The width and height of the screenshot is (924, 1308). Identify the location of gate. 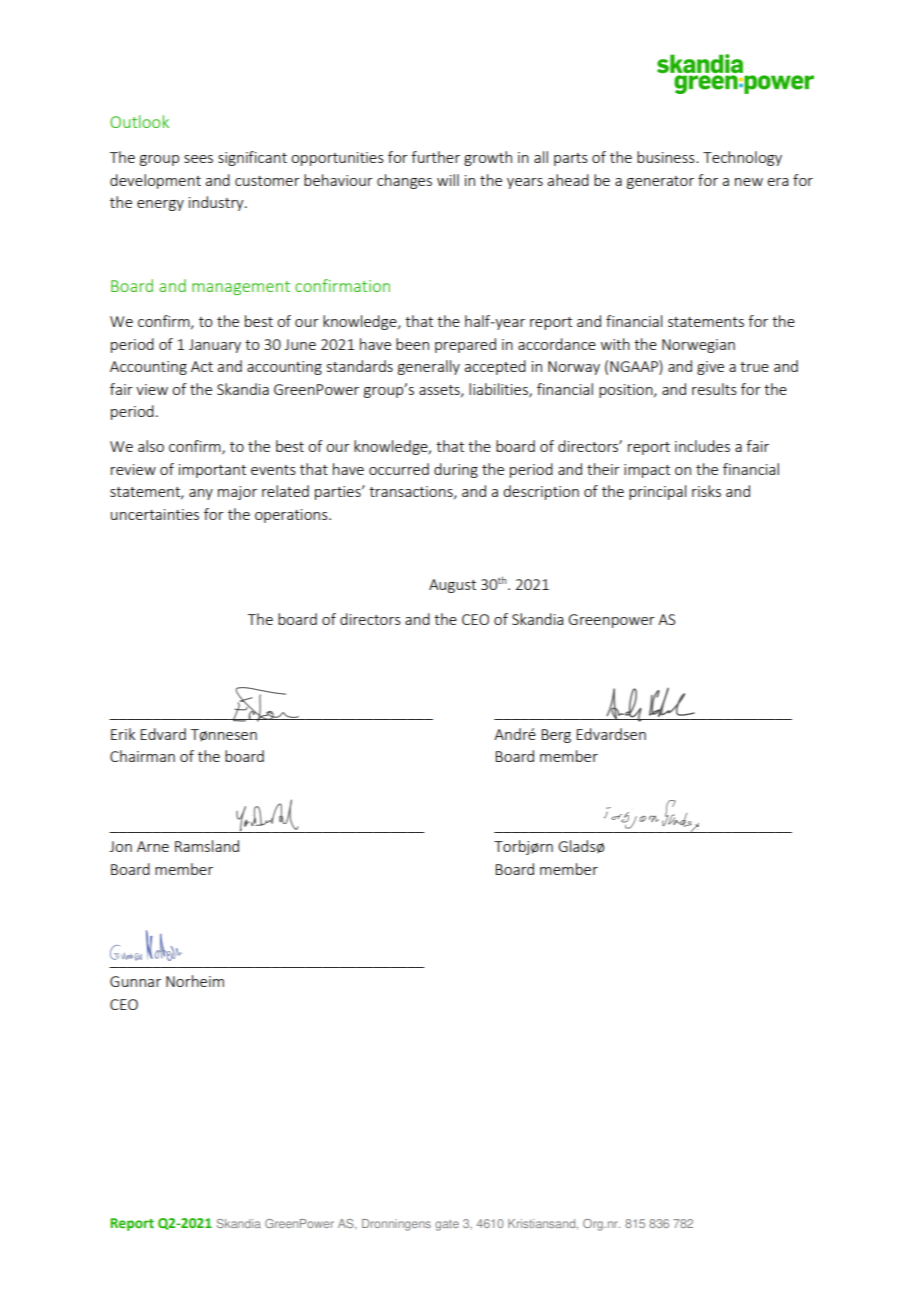
(447, 1225).
